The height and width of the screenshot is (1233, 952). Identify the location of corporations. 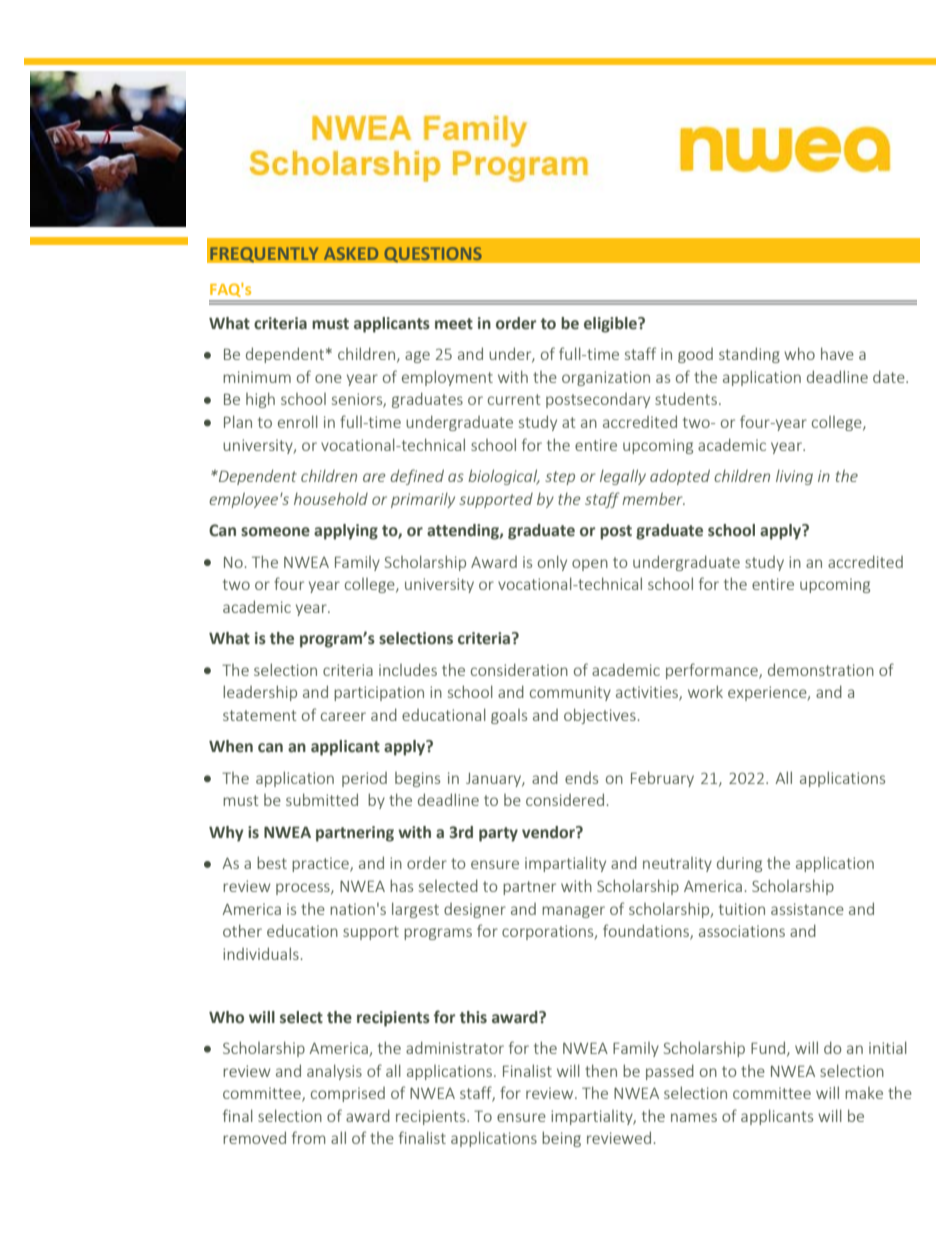
(549, 932).
